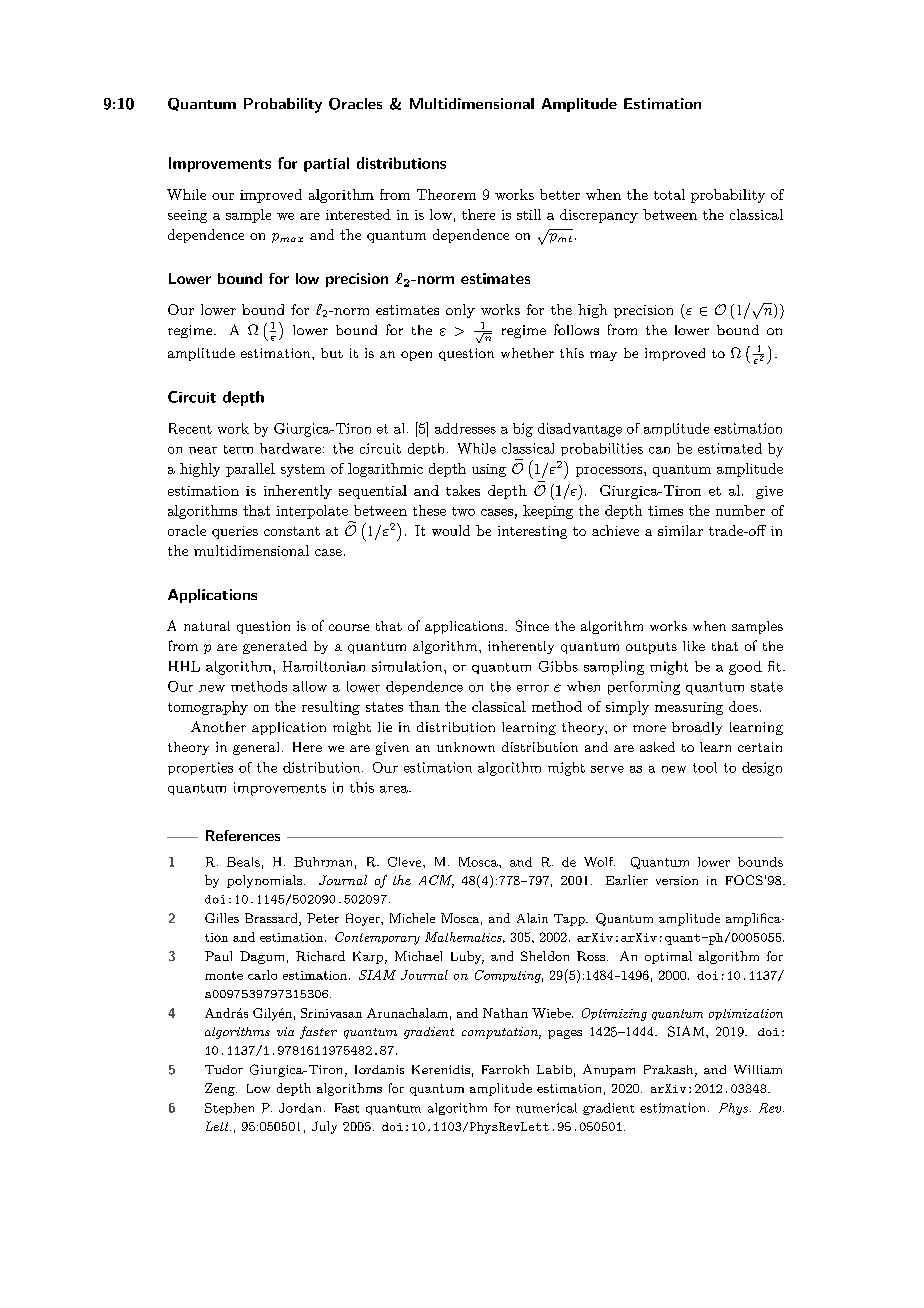 The image size is (924, 1308). What do you see at coordinates (694, 646) in the screenshot?
I see `like` at bounding box center [694, 646].
